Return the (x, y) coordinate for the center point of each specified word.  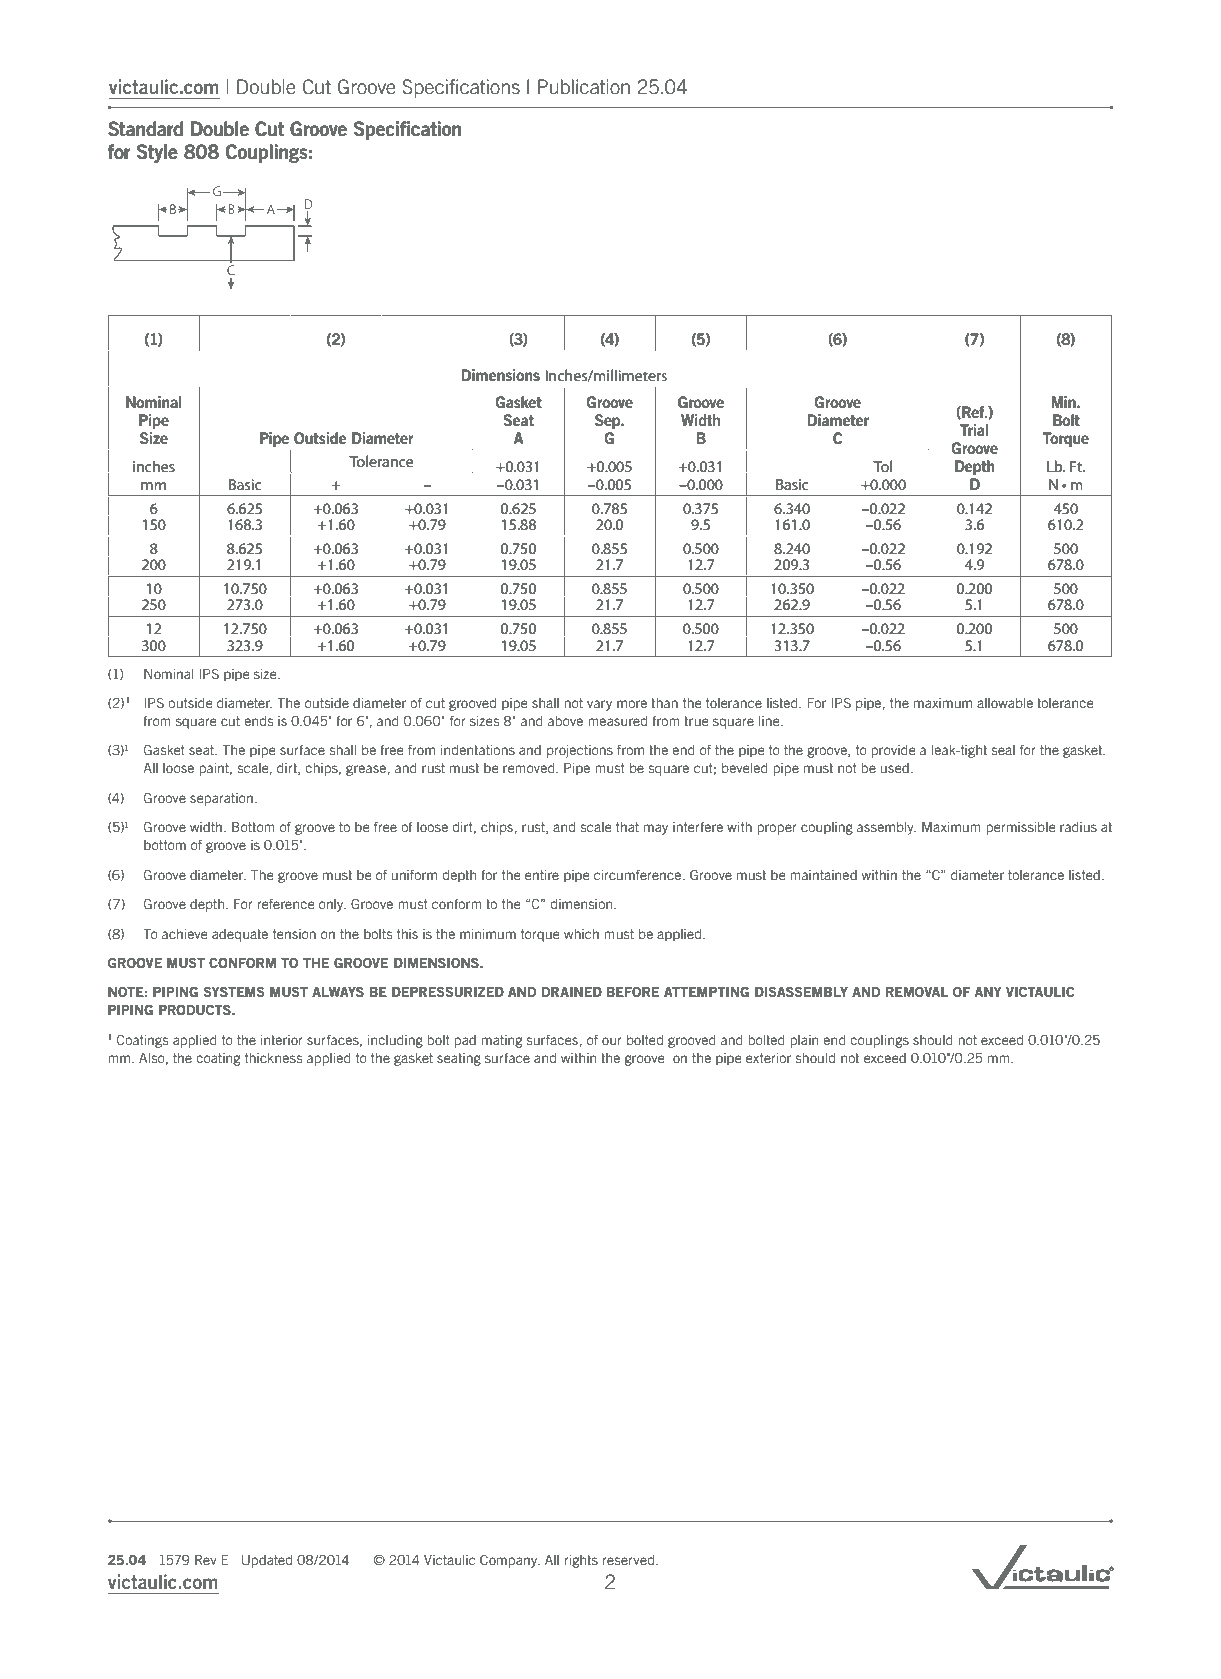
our (612, 1041)
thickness (273, 1058)
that (627, 827)
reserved (628, 1560)
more (632, 704)
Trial (974, 430)
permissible (1021, 828)
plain (804, 1041)
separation (221, 799)
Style (157, 153)
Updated (267, 1561)
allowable (1005, 703)
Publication (584, 87)
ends (258, 721)
